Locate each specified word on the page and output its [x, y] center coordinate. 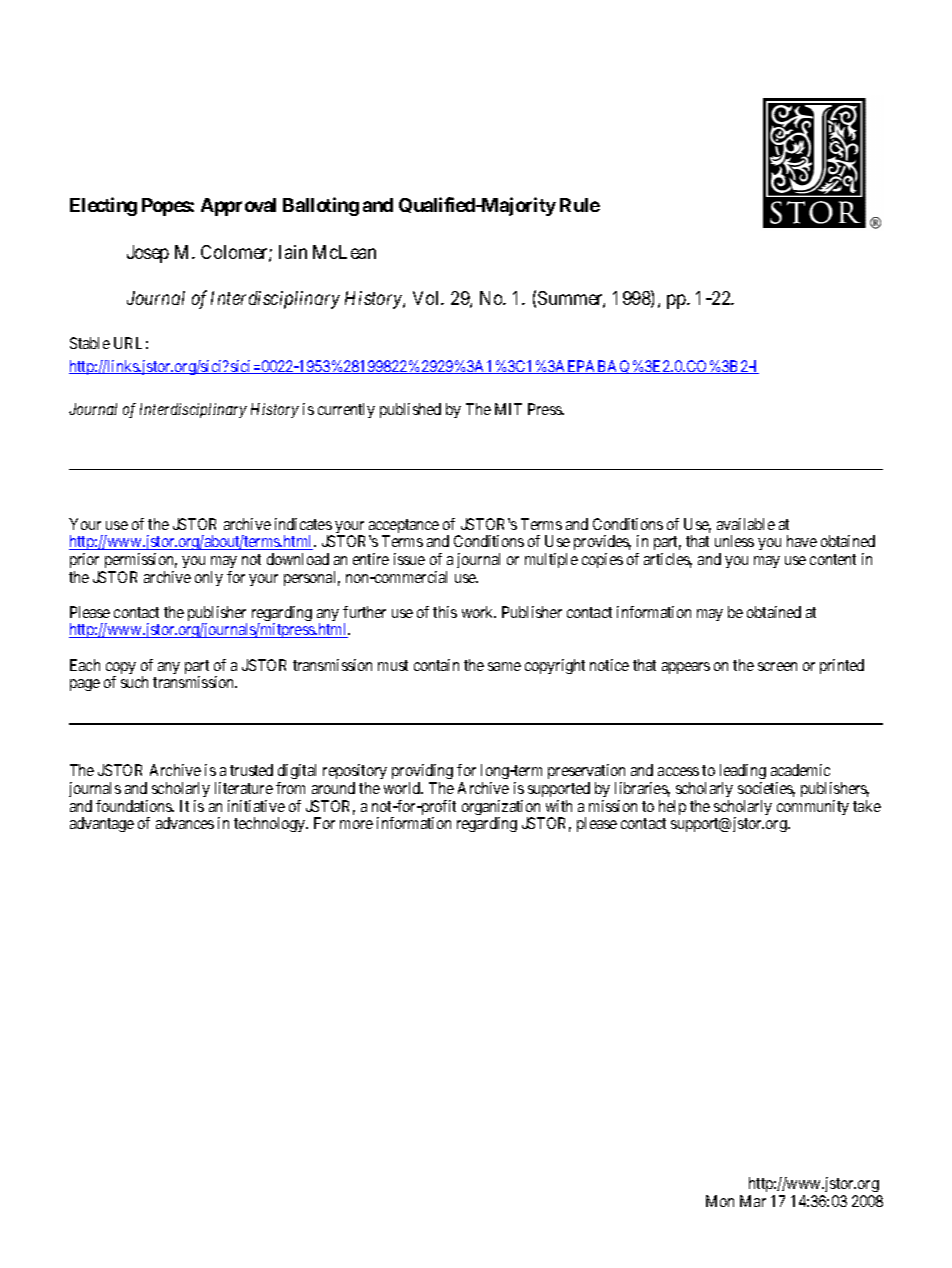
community [813, 807]
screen [777, 666]
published [410, 410]
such [134, 682]
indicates [303, 524]
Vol [428, 298]
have [802, 541]
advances [185, 823]
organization [502, 809]
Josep [148, 254]
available [746, 524]
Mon [720, 1201]
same [504, 666]
